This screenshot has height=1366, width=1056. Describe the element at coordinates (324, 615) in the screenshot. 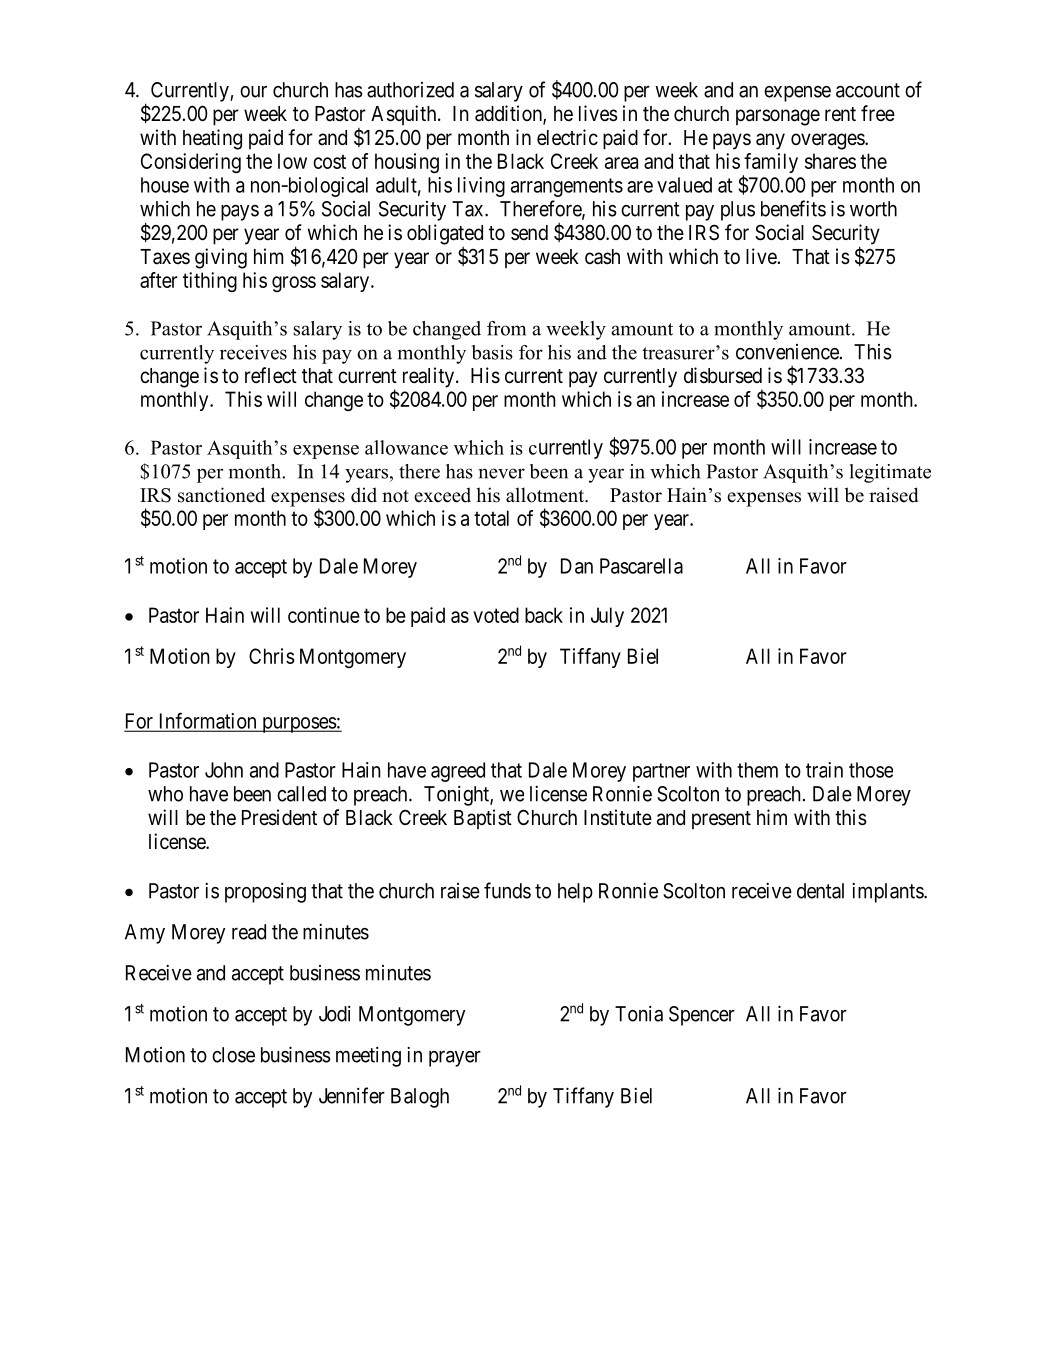

I see `continue` at that location.
